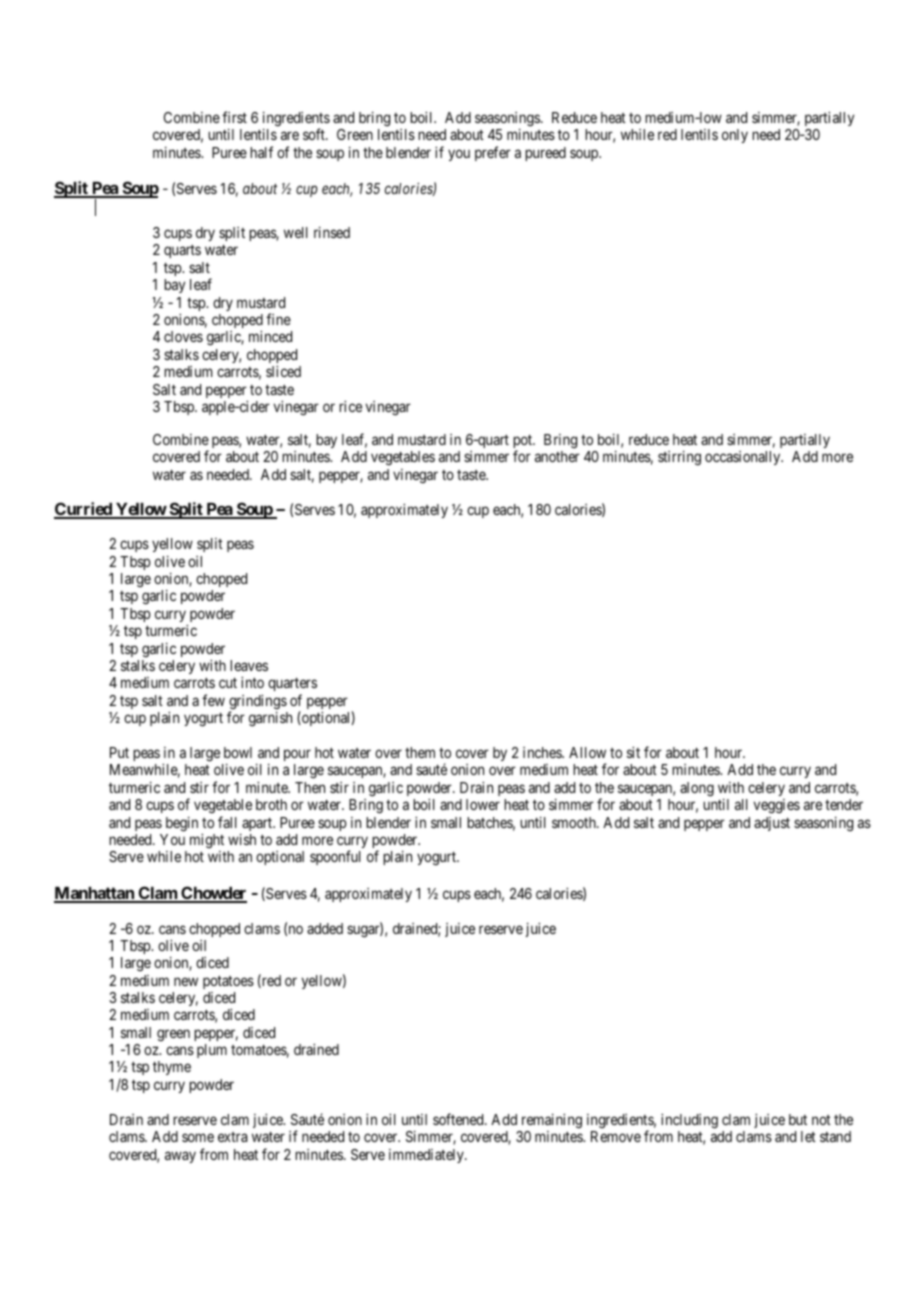  Describe the element at coordinates (744, 458) in the document. I see `occasionally` at that location.
